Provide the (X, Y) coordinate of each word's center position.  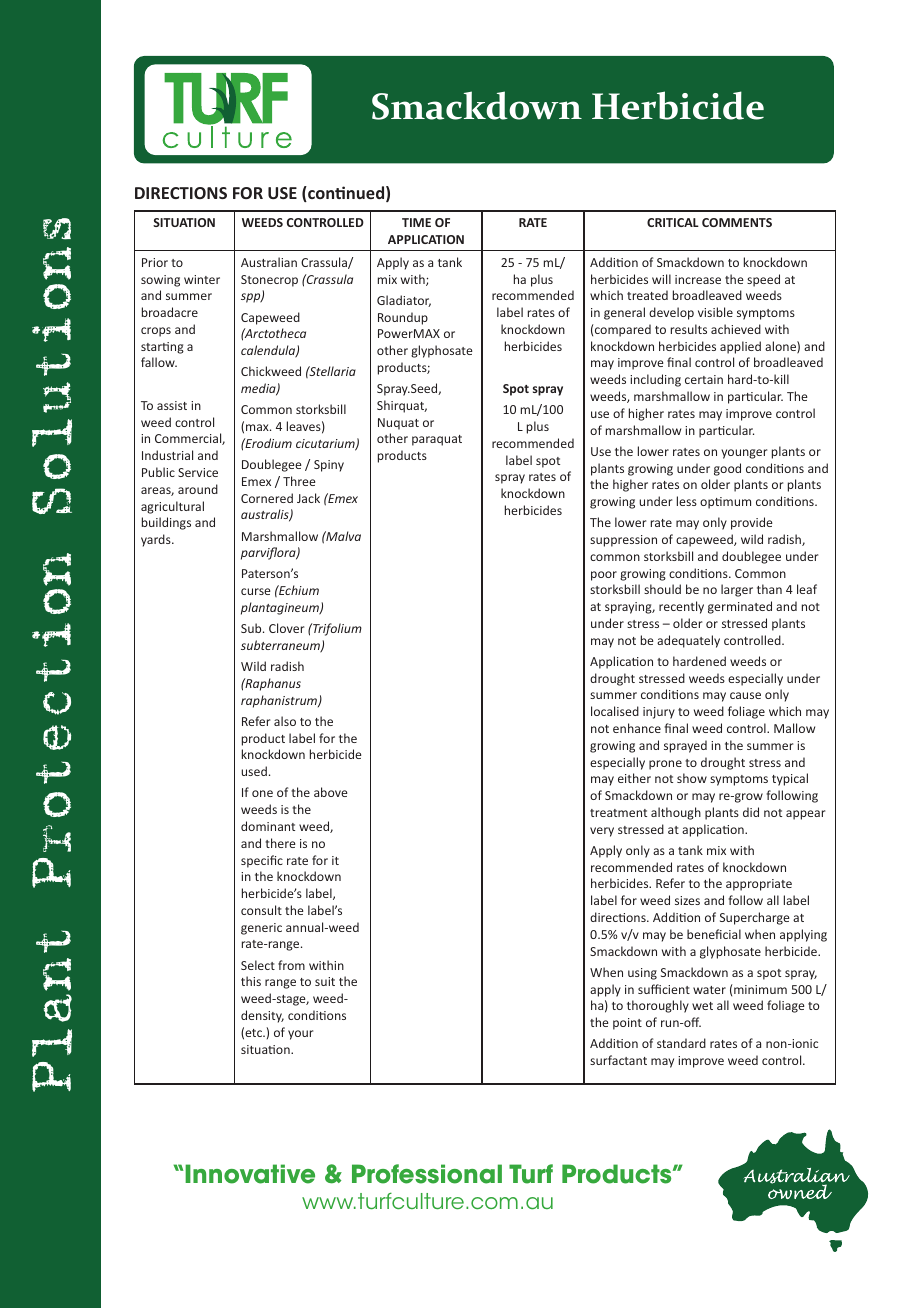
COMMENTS (737, 222)
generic (261, 929)
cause (745, 695)
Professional (427, 1174)
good (727, 469)
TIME (416, 222)
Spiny (329, 466)
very (602, 832)
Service (198, 472)
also (285, 721)
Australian (269, 262)
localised (615, 711)
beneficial (714, 934)
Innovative (250, 1174)
